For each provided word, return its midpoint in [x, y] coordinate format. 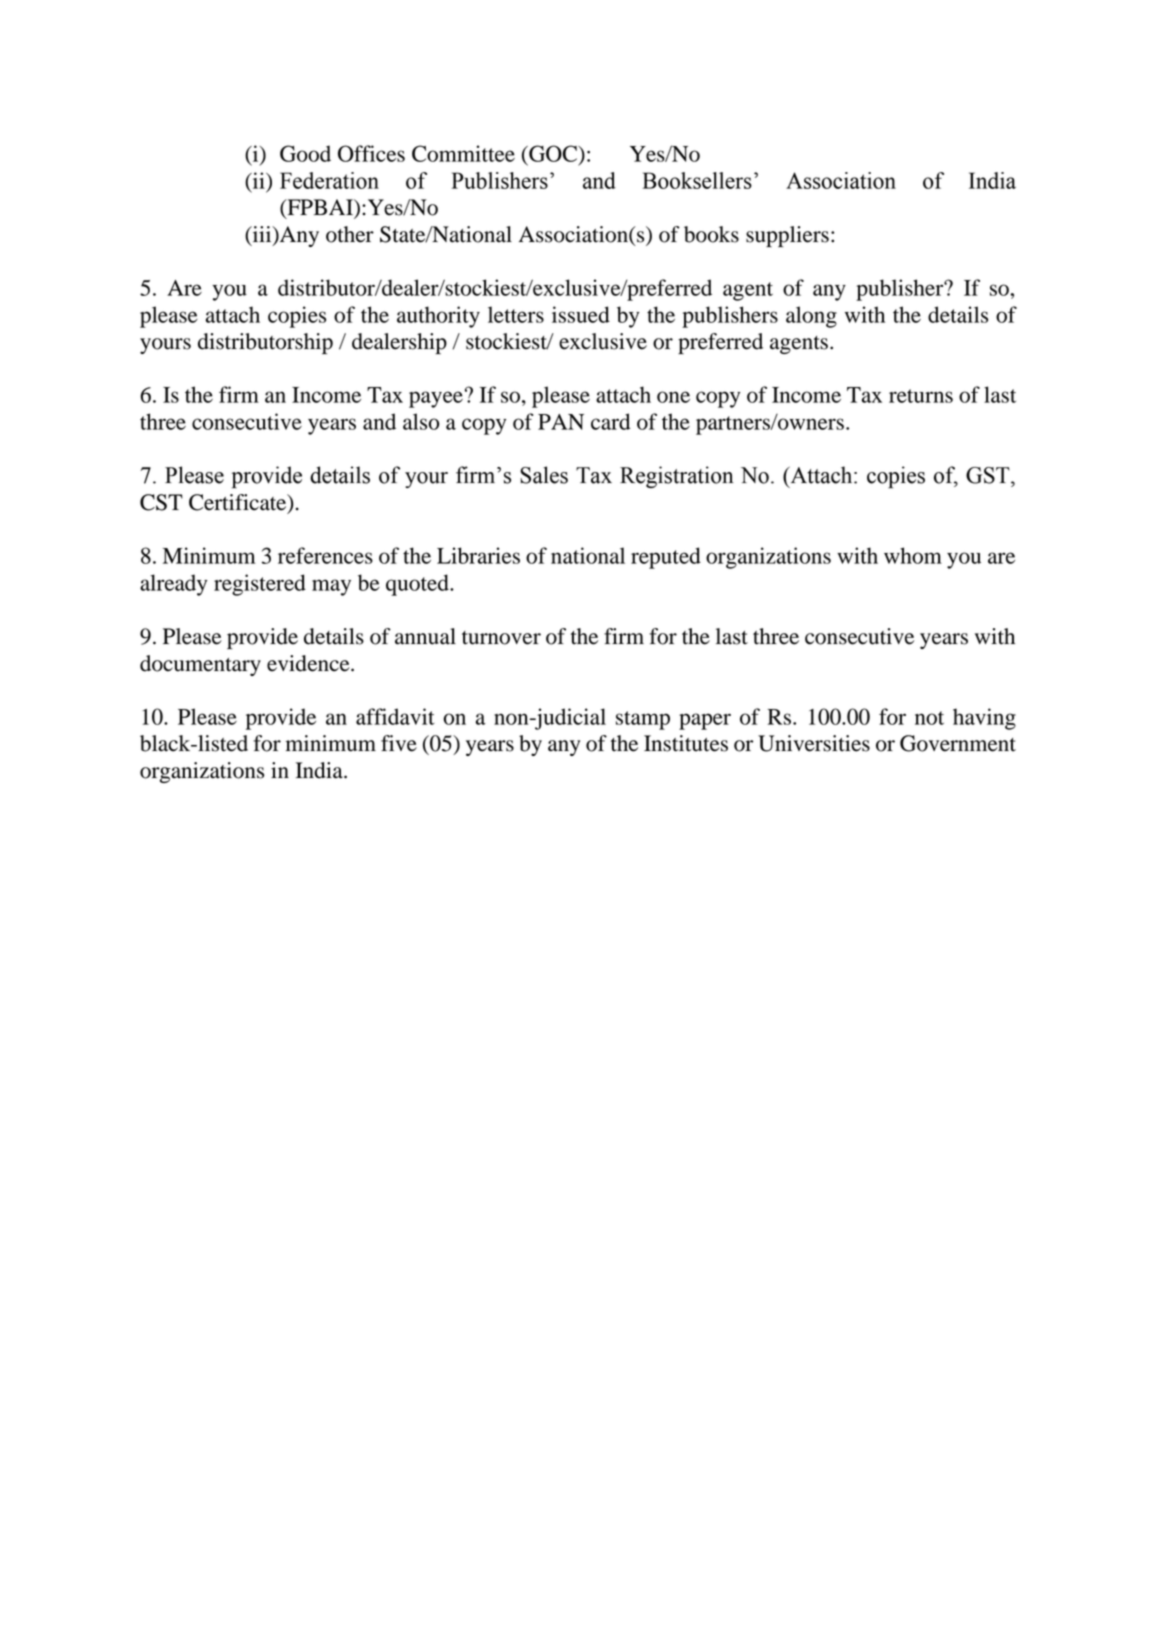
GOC [553, 153]
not [929, 718]
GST [989, 475]
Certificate [239, 503]
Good [305, 153]
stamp [643, 720]
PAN [561, 422]
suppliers [787, 236]
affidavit [395, 716]
